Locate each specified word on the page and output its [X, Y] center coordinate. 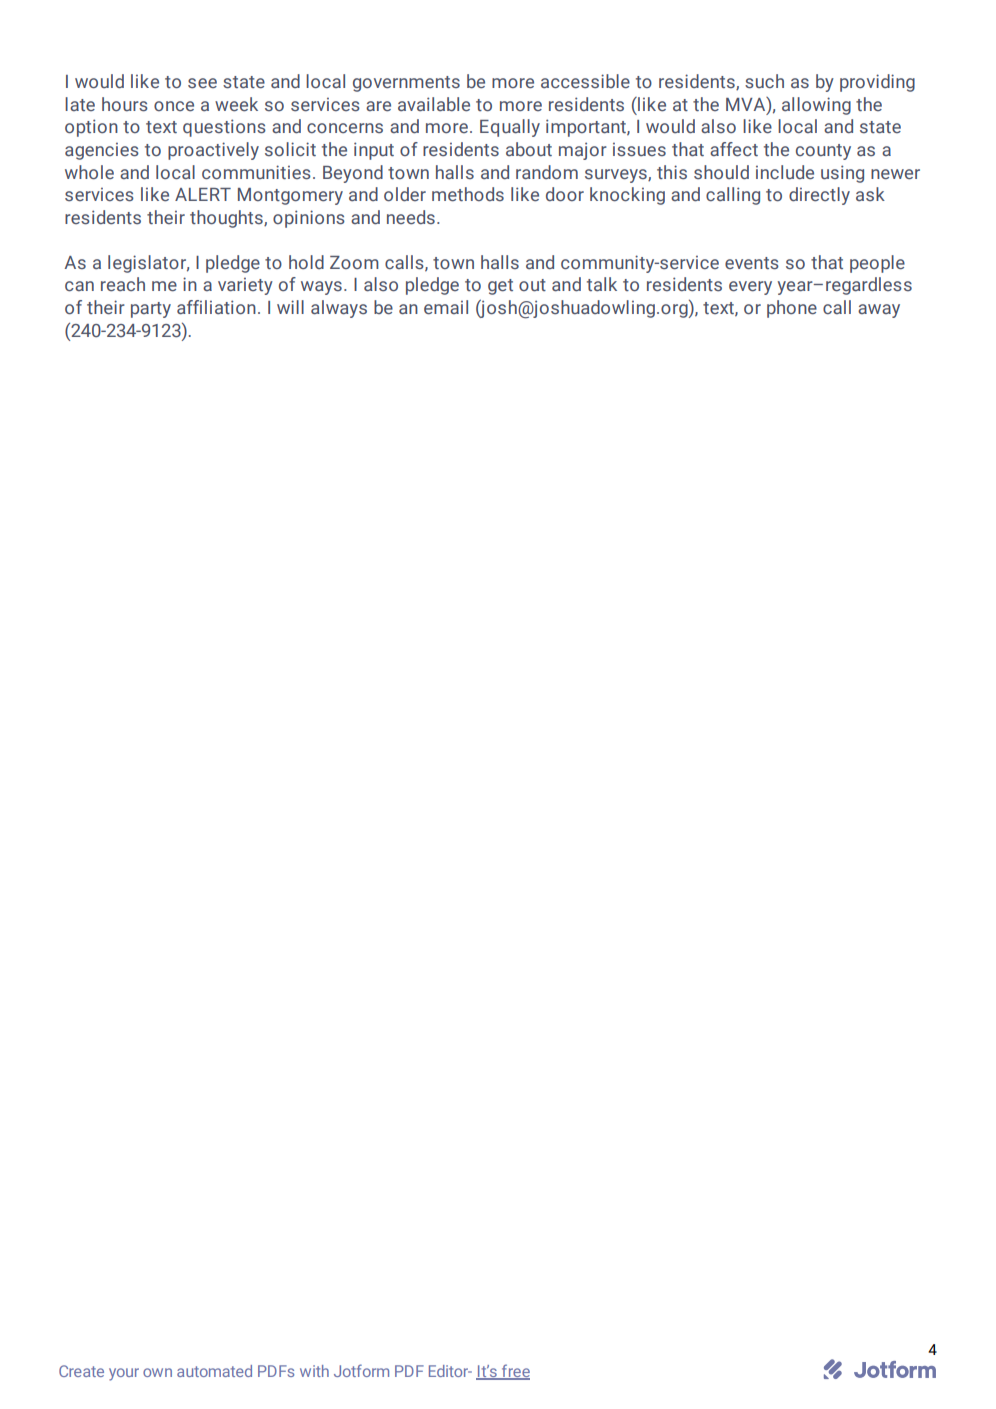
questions [224, 128]
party [151, 310]
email [446, 307]
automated [214, 1371]
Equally [510, 128]
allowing [816, 106]
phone [792, 309]
